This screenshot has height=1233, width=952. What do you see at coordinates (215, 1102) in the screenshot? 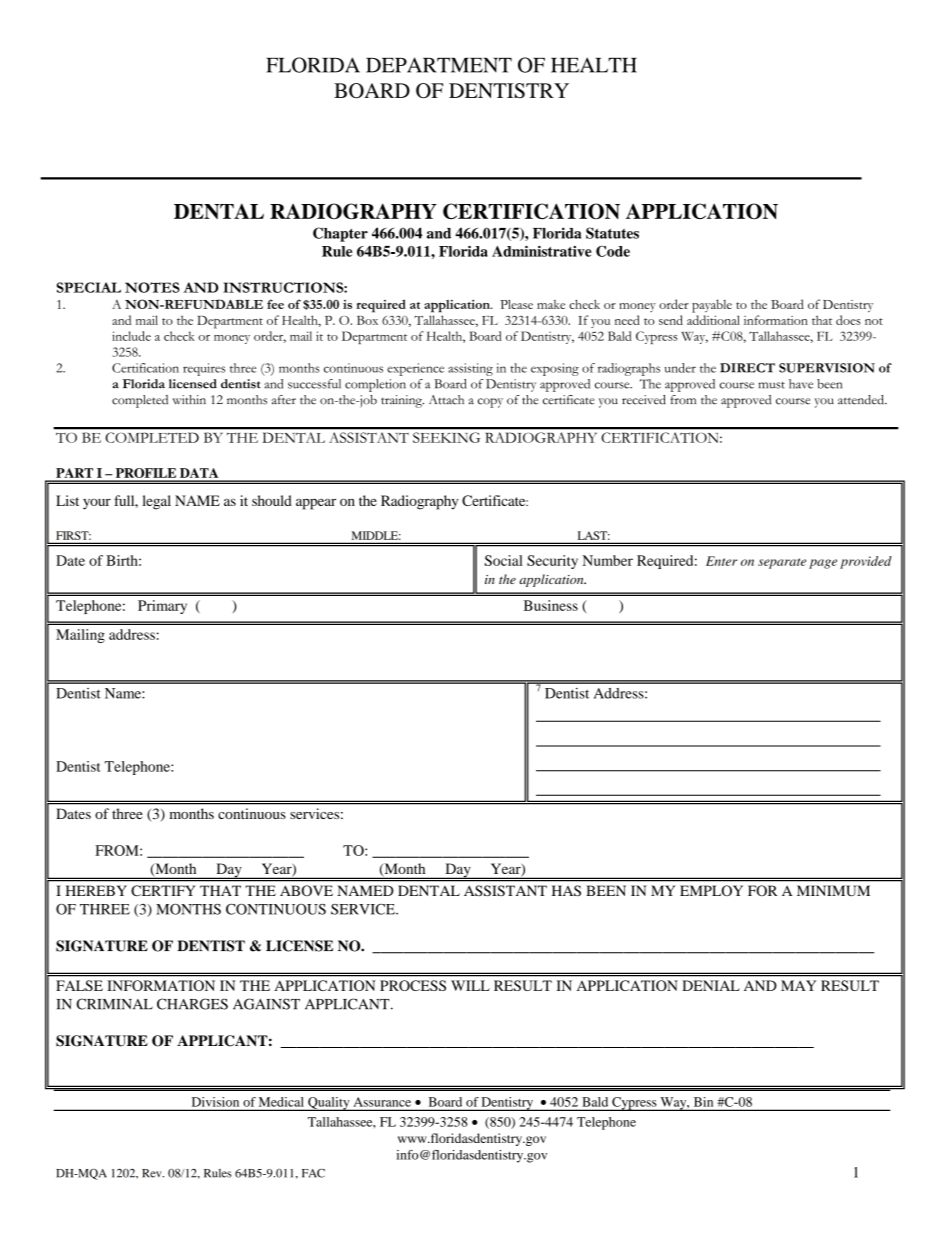
I see `Division` at bounding box center [215, 1102].
